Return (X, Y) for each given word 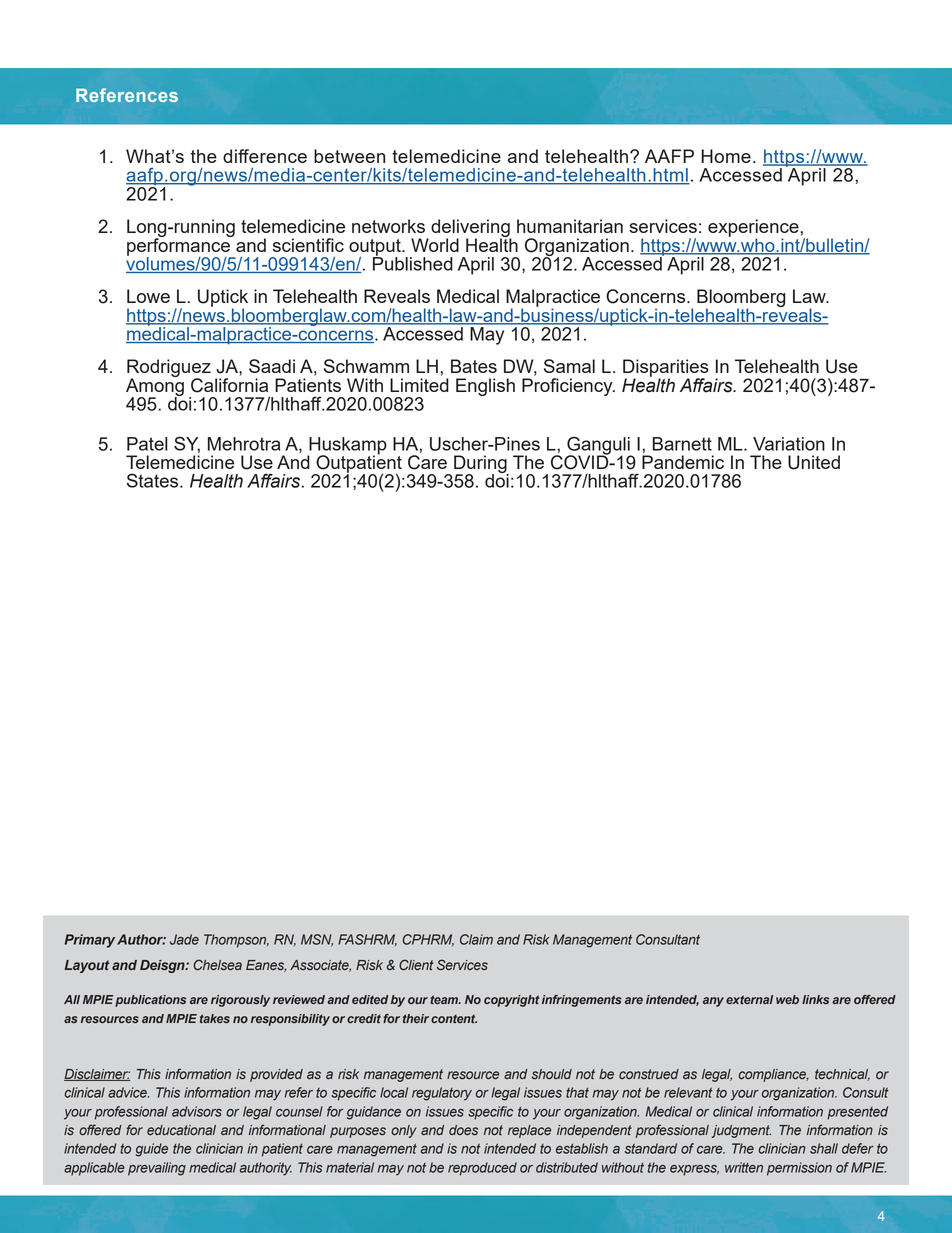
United (814, 462)
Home (726, 156)
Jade (184, 939)
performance (179, 247)
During (481, 465)
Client (416, 964)
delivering (471, 229)
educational (181, 1130)
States (154, 480)
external (749, 999)
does (463, 1130)
